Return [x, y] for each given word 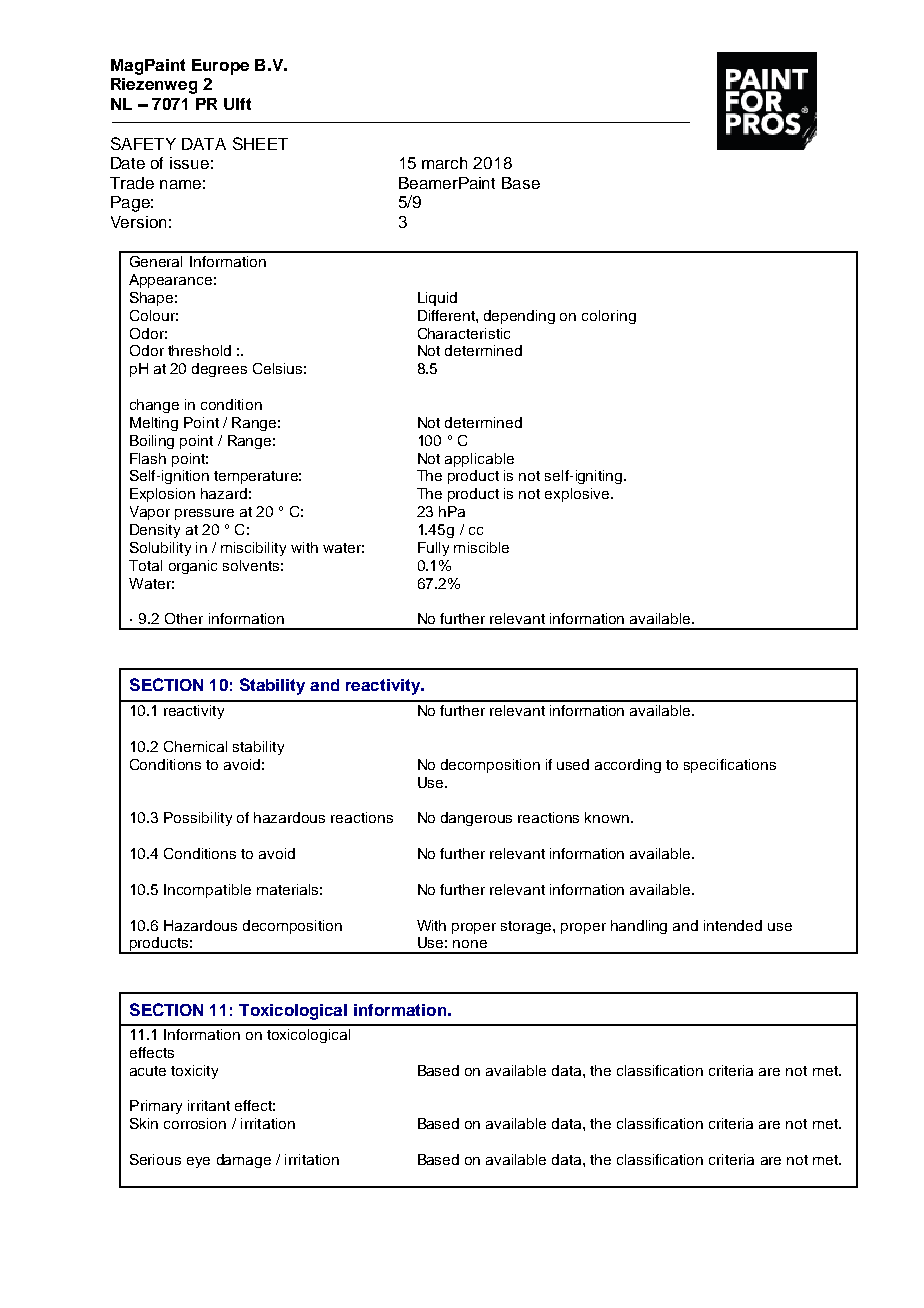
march [444, 163]
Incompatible [207, 891]
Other [184, 618]
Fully [433, 549]
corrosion [195, 1123]
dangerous [476, 819]
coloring [609, 317]
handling [639, 927]
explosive [577, 495]
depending [519, 317]
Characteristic [464, 333]
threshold [199, 350]
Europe [220, 67]
